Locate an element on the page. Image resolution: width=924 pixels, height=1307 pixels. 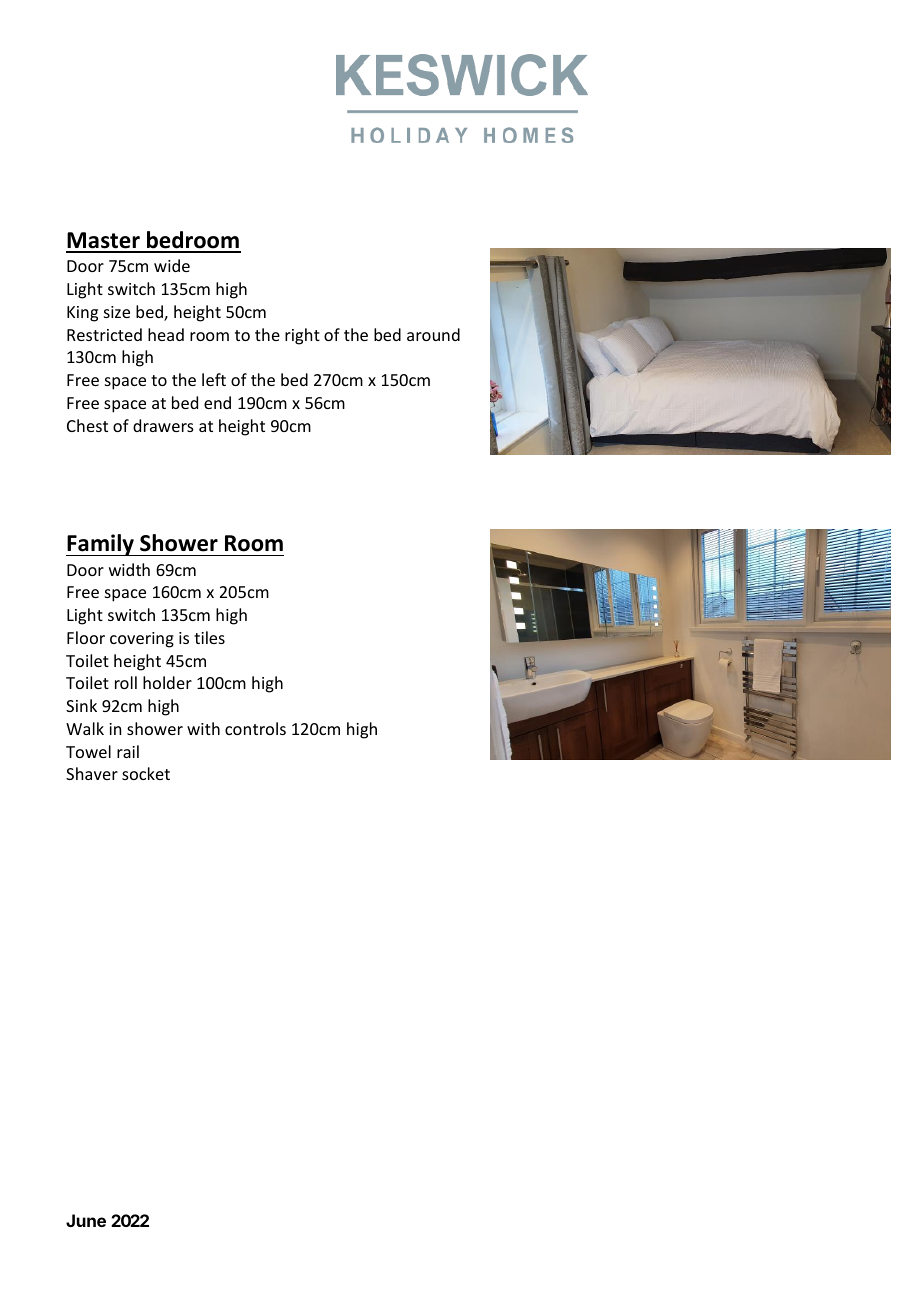
tiles is located at coordinates (209, 637).
